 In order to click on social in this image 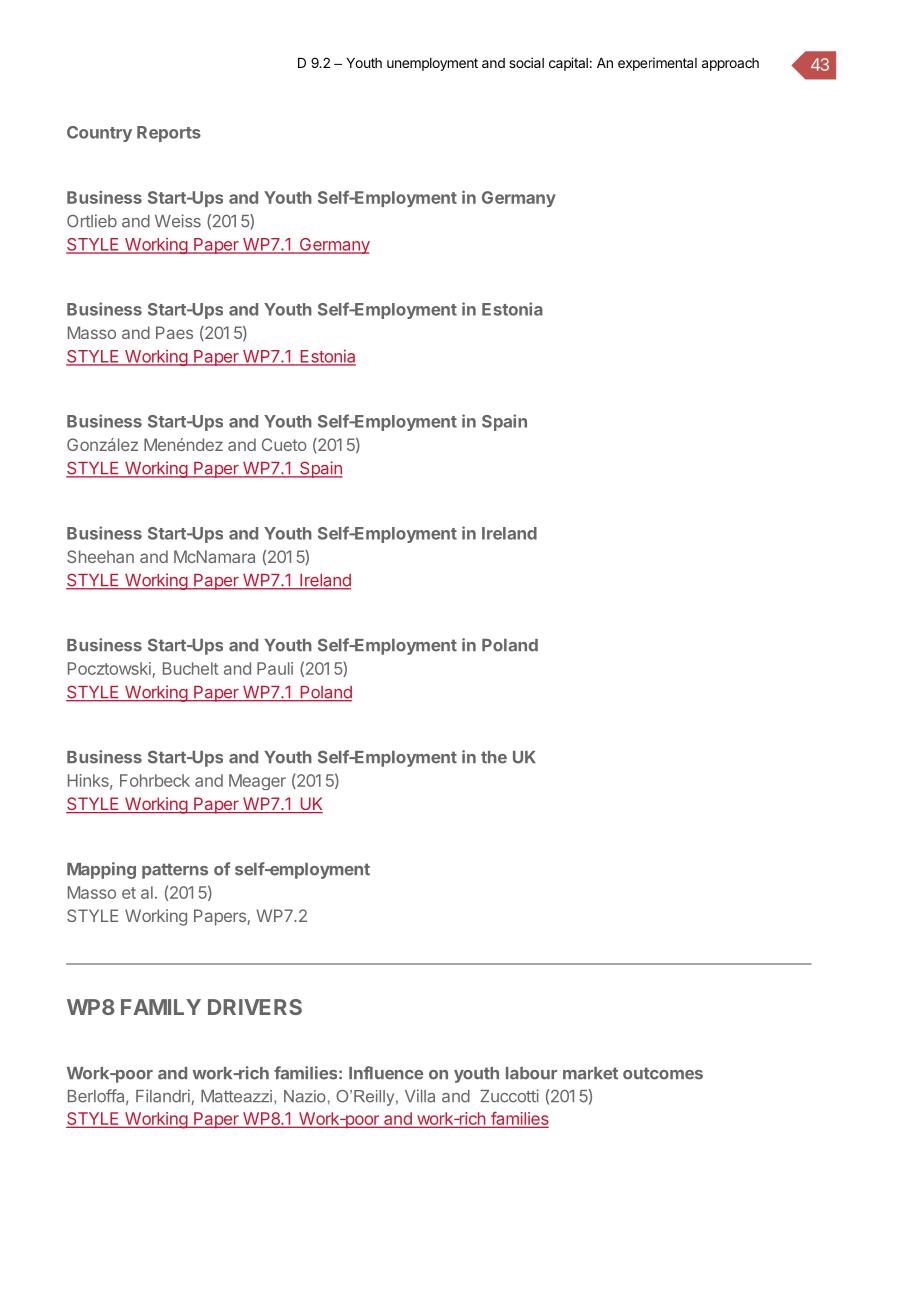, I will do `click(526, 62)`.
